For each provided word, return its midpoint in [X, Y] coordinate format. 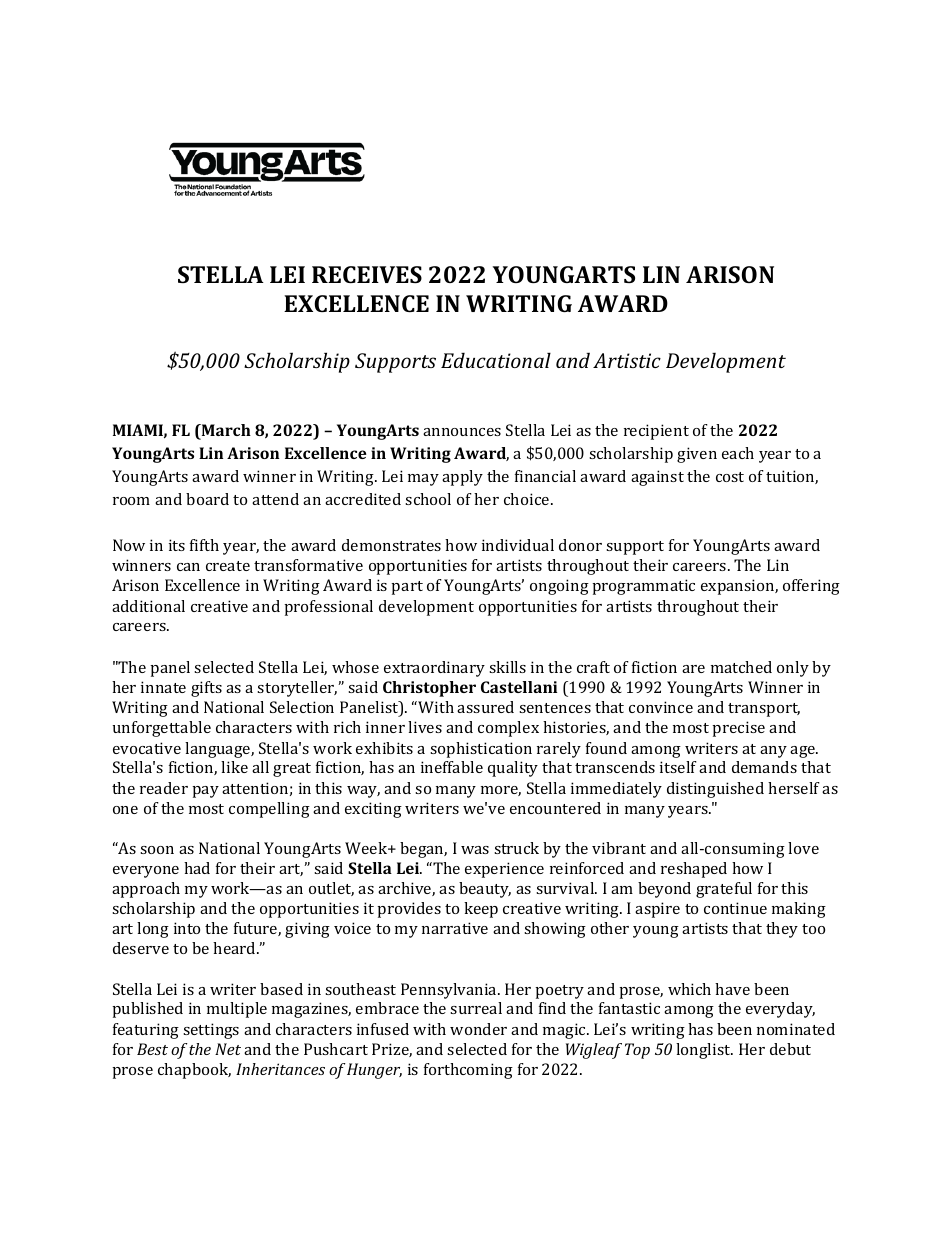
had [197, 868]
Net [228, 1049]
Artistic [627, 360]
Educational [496, 360]
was [475, 850]
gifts [206, 689]
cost [730, 477]
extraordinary [434, 669]
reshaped [694, 870]
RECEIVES [367, 274]
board [207, 499]
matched [741, 667]
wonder [478, 1029]
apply [462, 478]
